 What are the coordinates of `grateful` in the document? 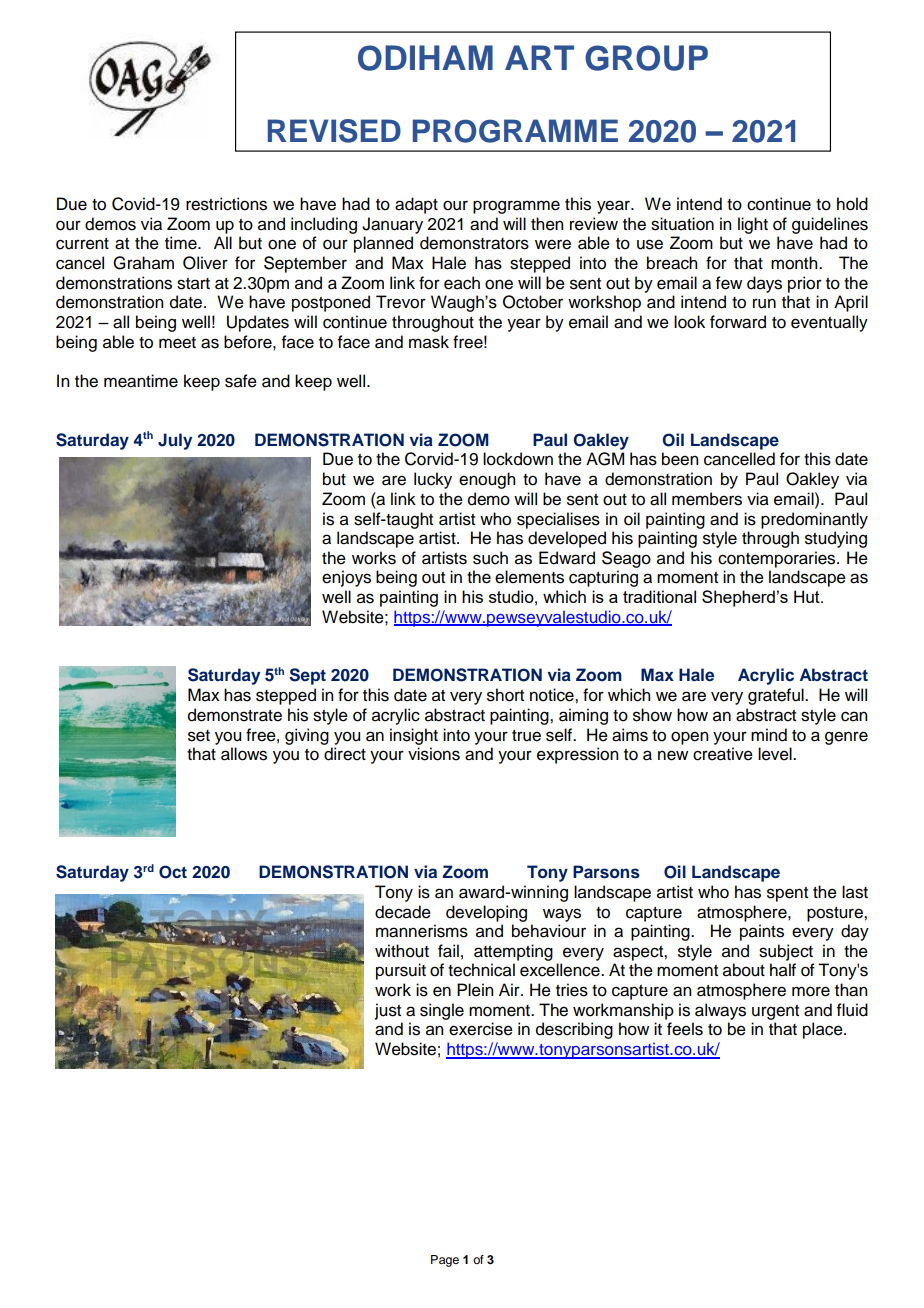 It's located at (777, 696).
